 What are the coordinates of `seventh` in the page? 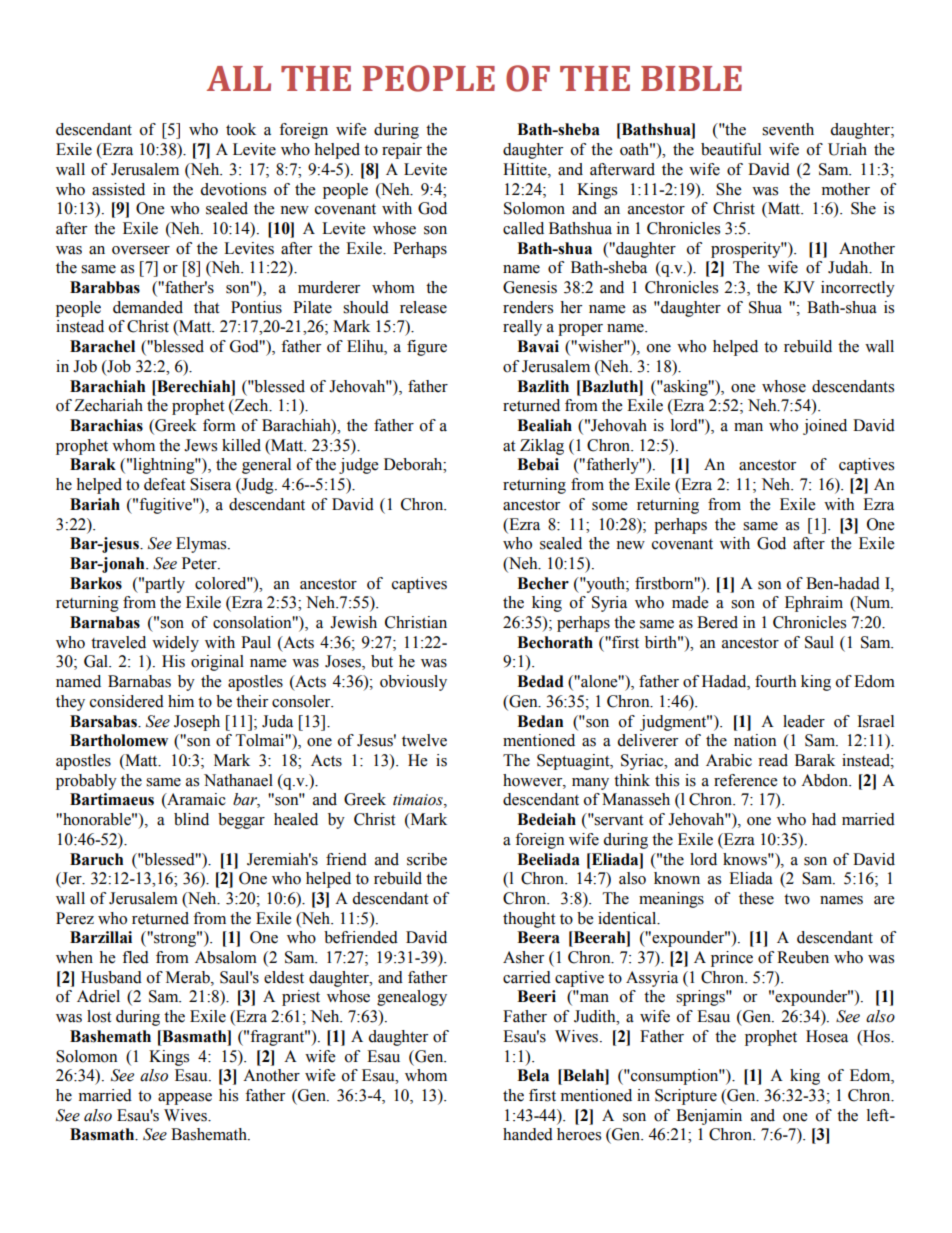 It's located at (788, 129).
